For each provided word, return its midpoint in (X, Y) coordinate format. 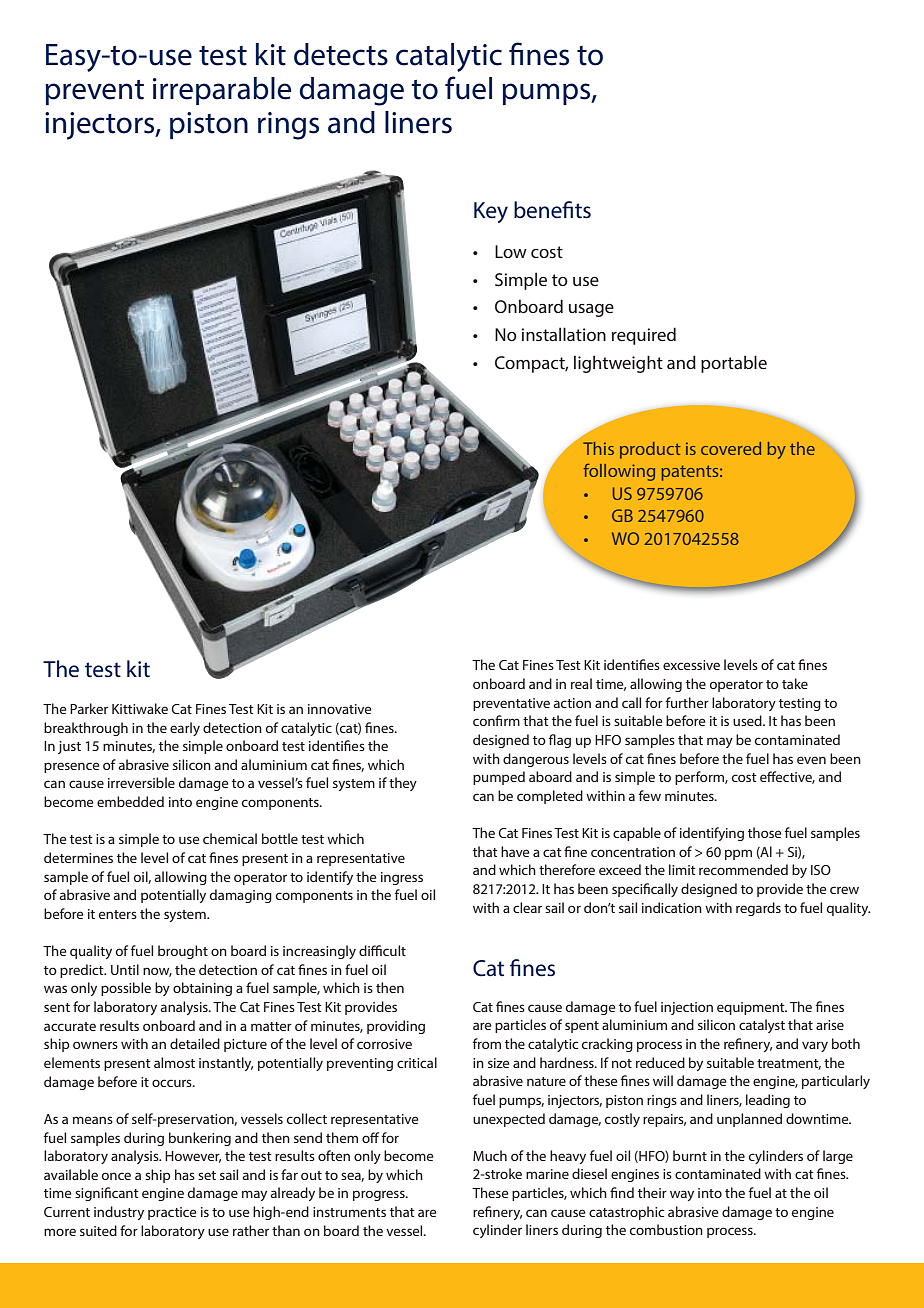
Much (490, 1155)
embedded (130, 801)
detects (341, 54)
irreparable (222, 91)
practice (172, 1213)
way (682, 1195)
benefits (552, 210)
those (765, 832)
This (598, 448)
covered (731, 448)
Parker (89, 708)
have (515, 851)
